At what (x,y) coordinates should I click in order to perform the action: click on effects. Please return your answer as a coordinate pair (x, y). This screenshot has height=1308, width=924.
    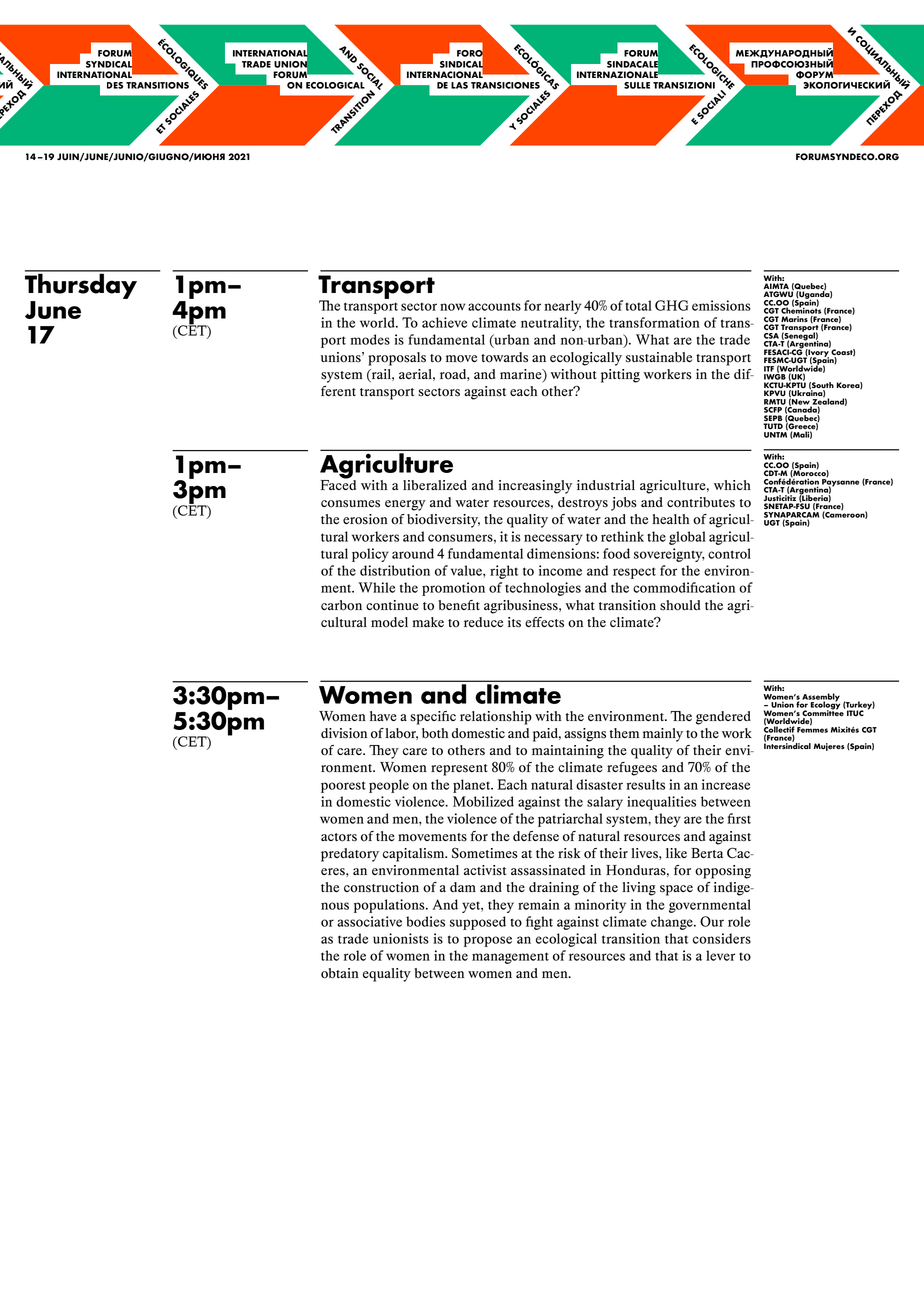
    Looking at the image, I should click on (544, 622).
